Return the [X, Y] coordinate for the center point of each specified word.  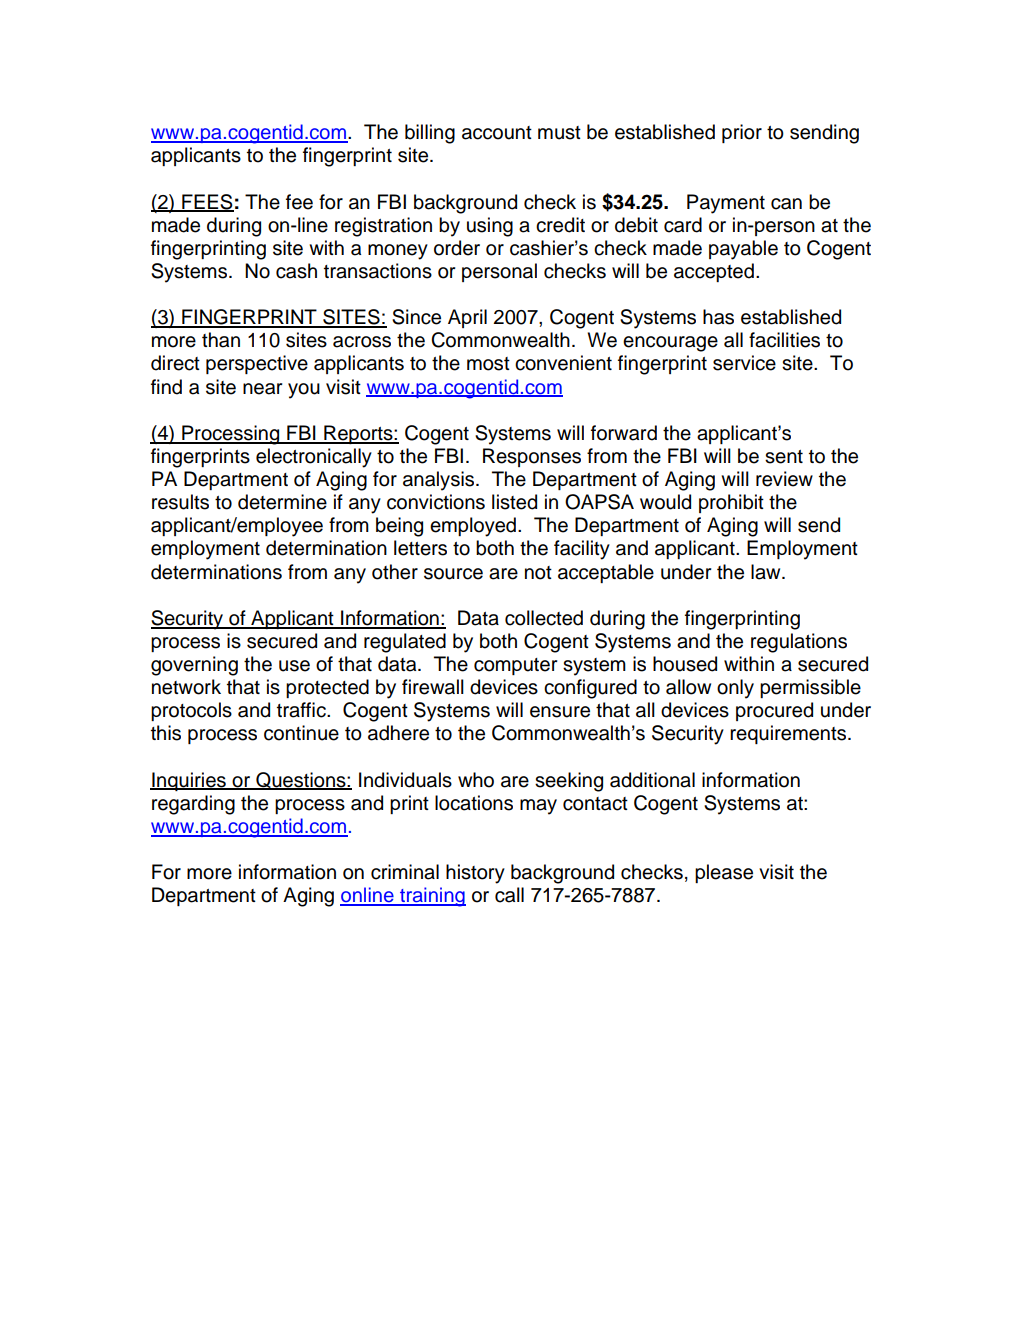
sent [784, 457]
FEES [207, 202]
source [453, 574]
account [497, 133]
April [467, 318]
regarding [193, 805]
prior [742, 133]
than [221, 340]
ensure [560, 712]
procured [774, 711]
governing [194, 666]
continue [301, 733]
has [718, 317]
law [767, 572]
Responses [532, 457]
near [262, 389]
